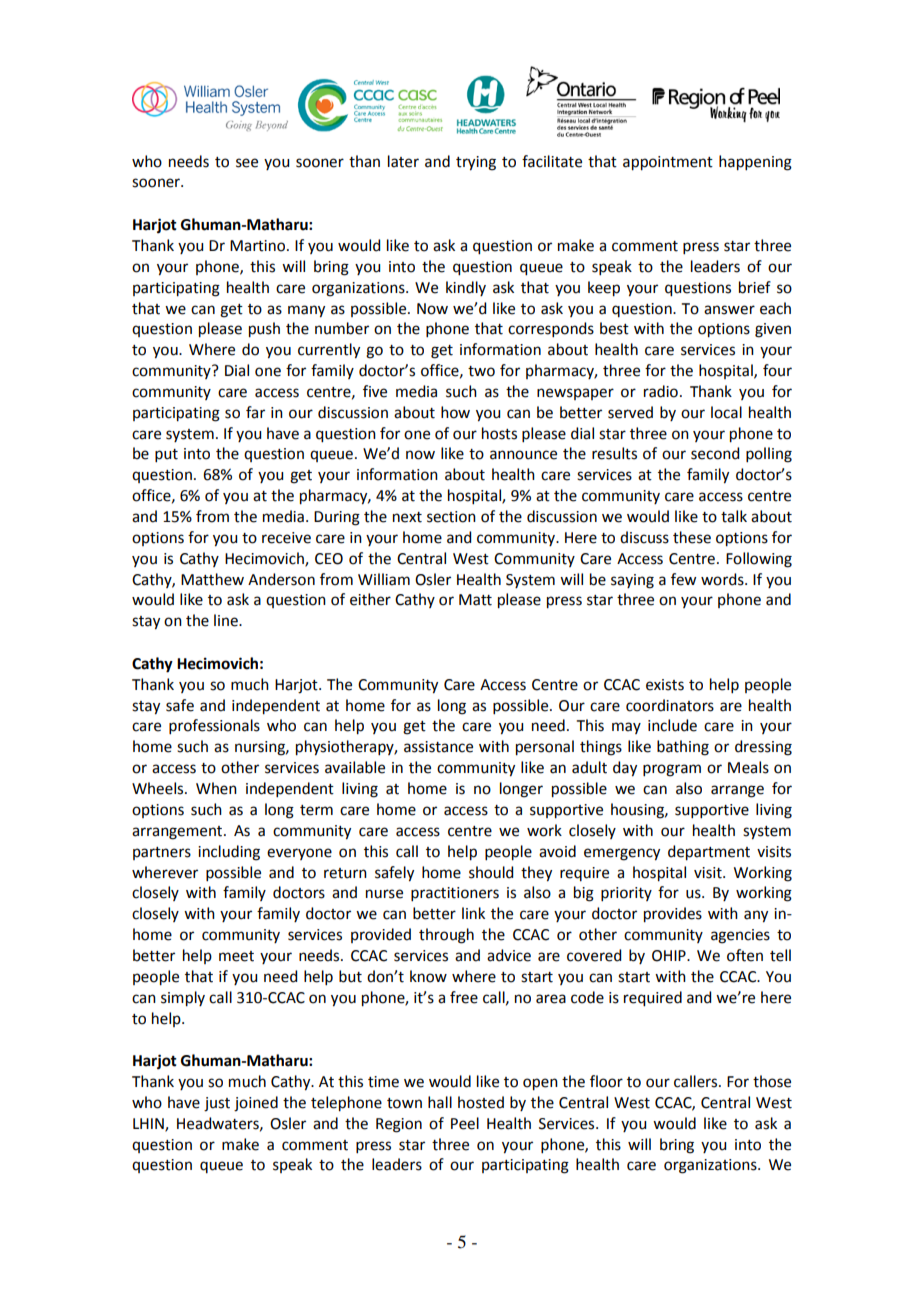  I want to click on exists, so click(665, 685).
